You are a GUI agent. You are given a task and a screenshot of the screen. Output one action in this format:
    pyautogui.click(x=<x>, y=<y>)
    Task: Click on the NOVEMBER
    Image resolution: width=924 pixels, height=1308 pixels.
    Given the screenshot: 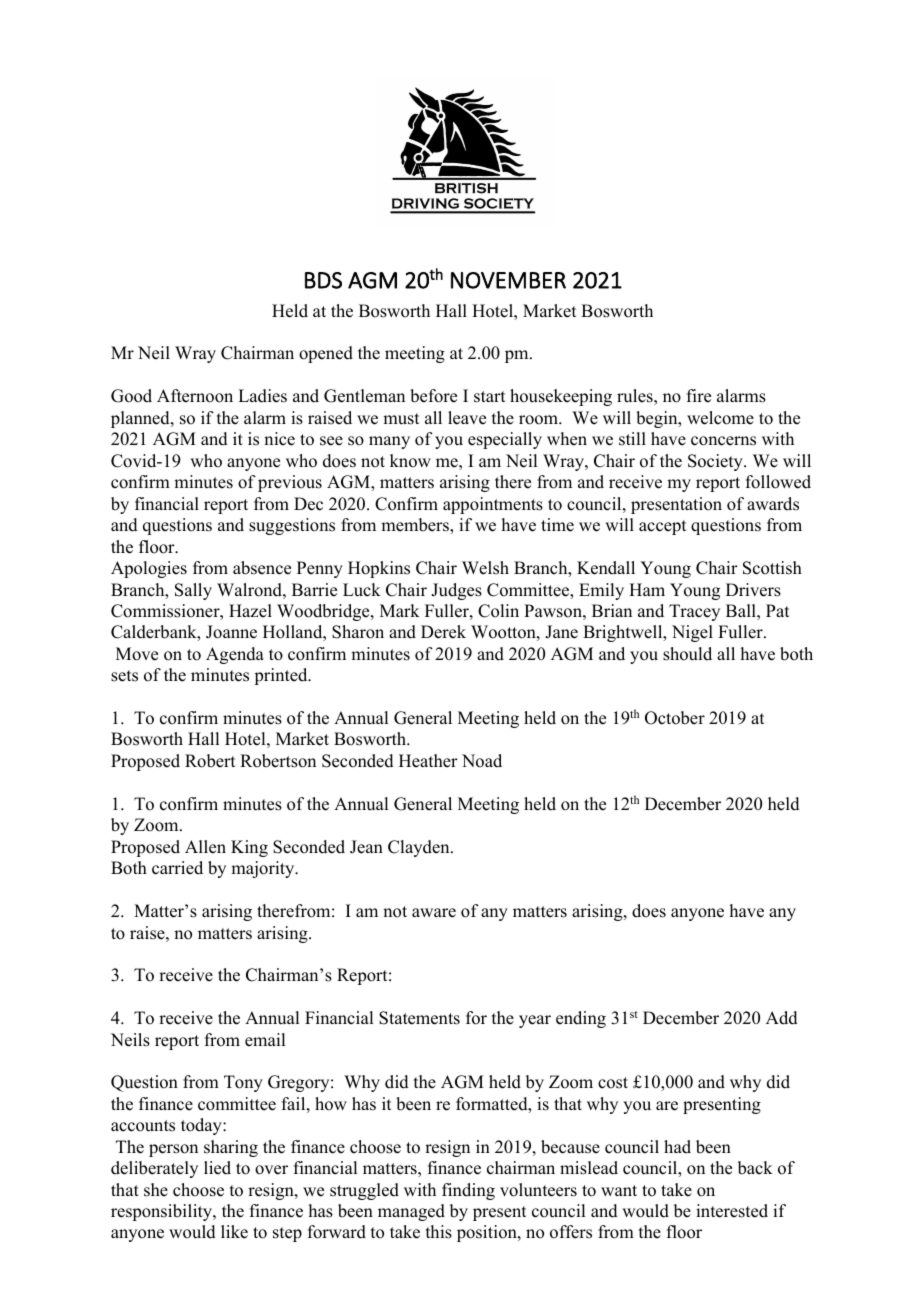 What is the action you would take?
    pyautogui.click(x=508, y=280)
